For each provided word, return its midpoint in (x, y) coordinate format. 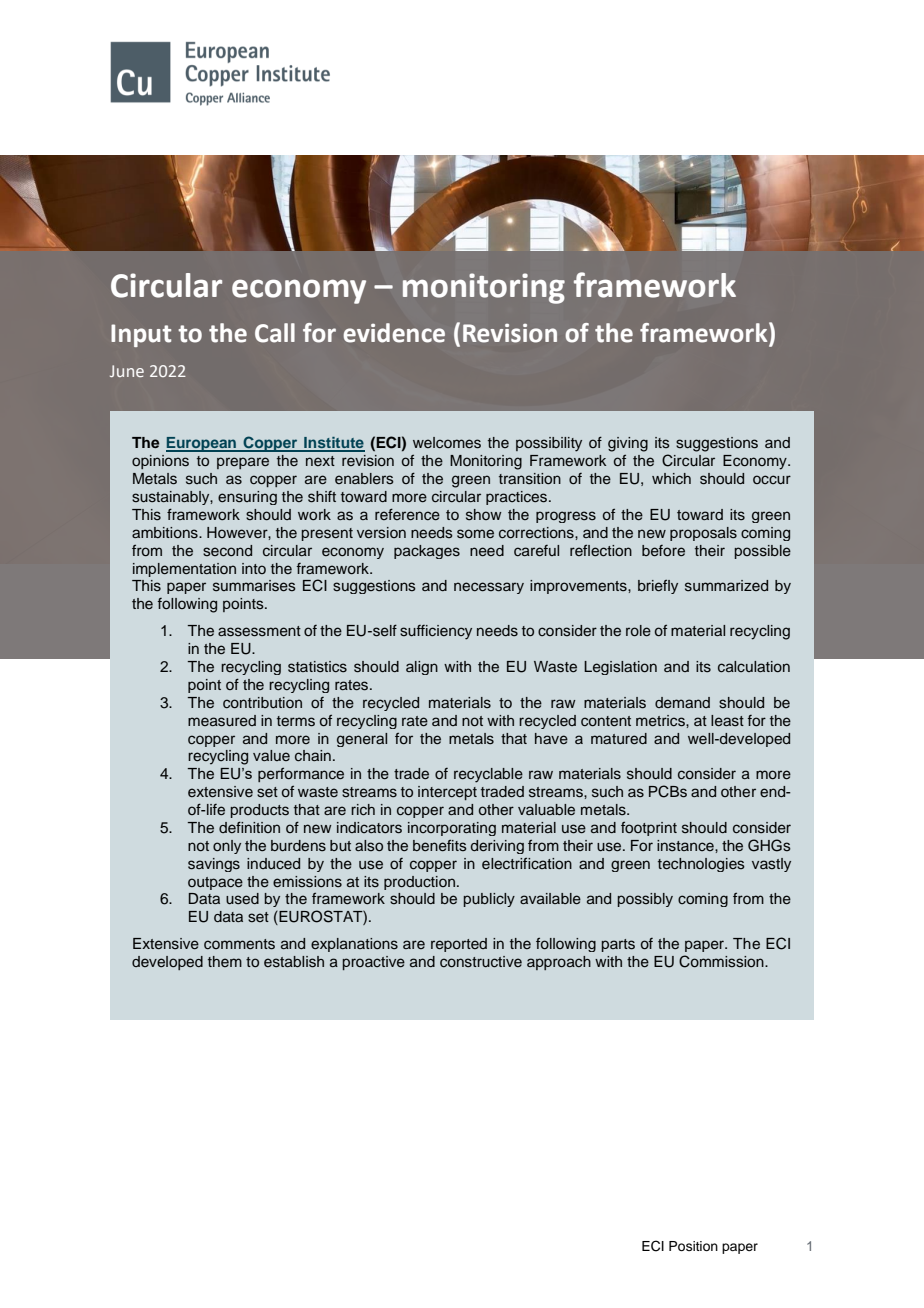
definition (249, 827)
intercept (447, 793)
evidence (394, 333)
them (225, 961)
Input (141, 335)
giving (628, 444)
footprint (649, 828)
